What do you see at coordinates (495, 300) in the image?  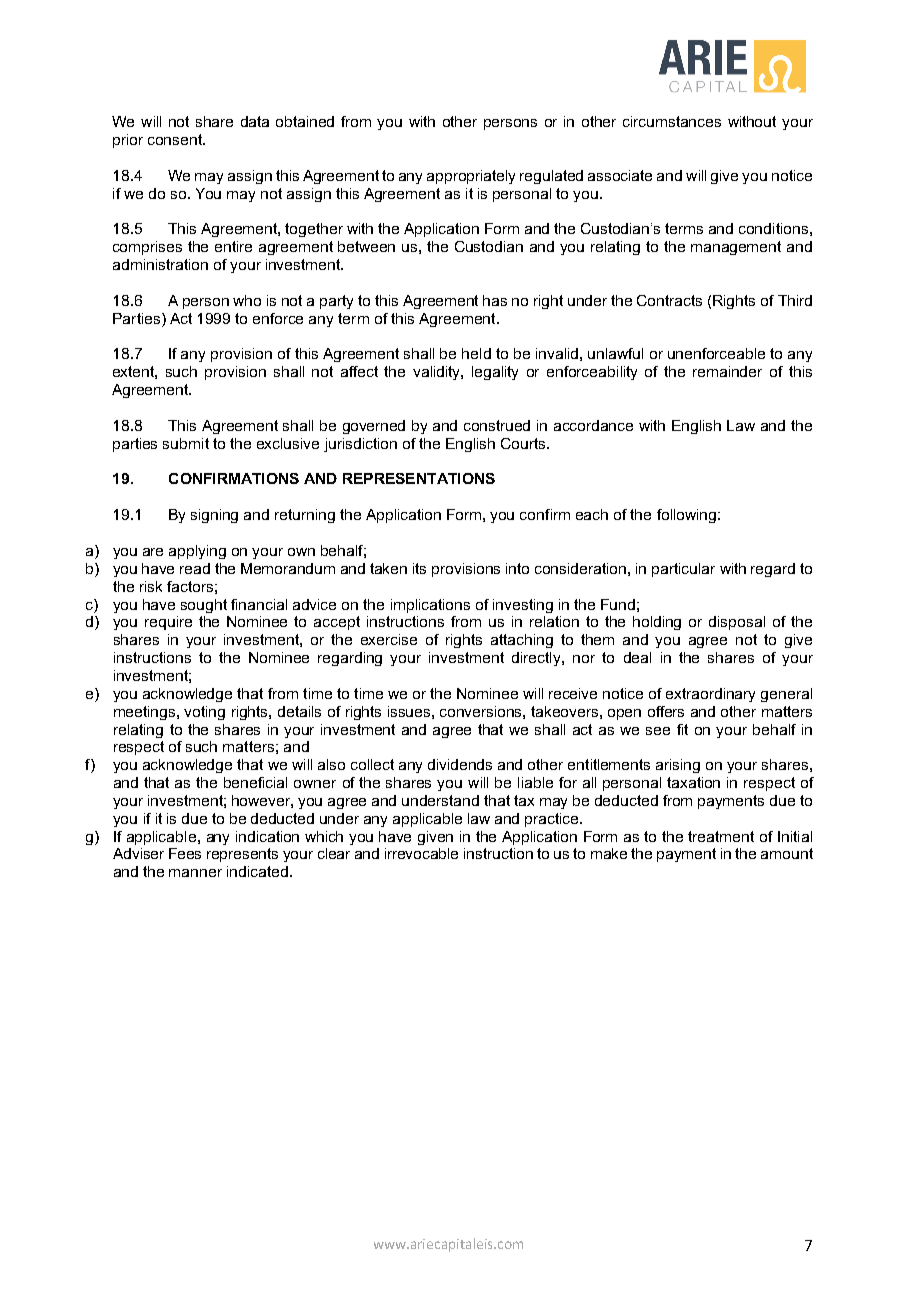 I see `has` at bounding box center [495, 300].
